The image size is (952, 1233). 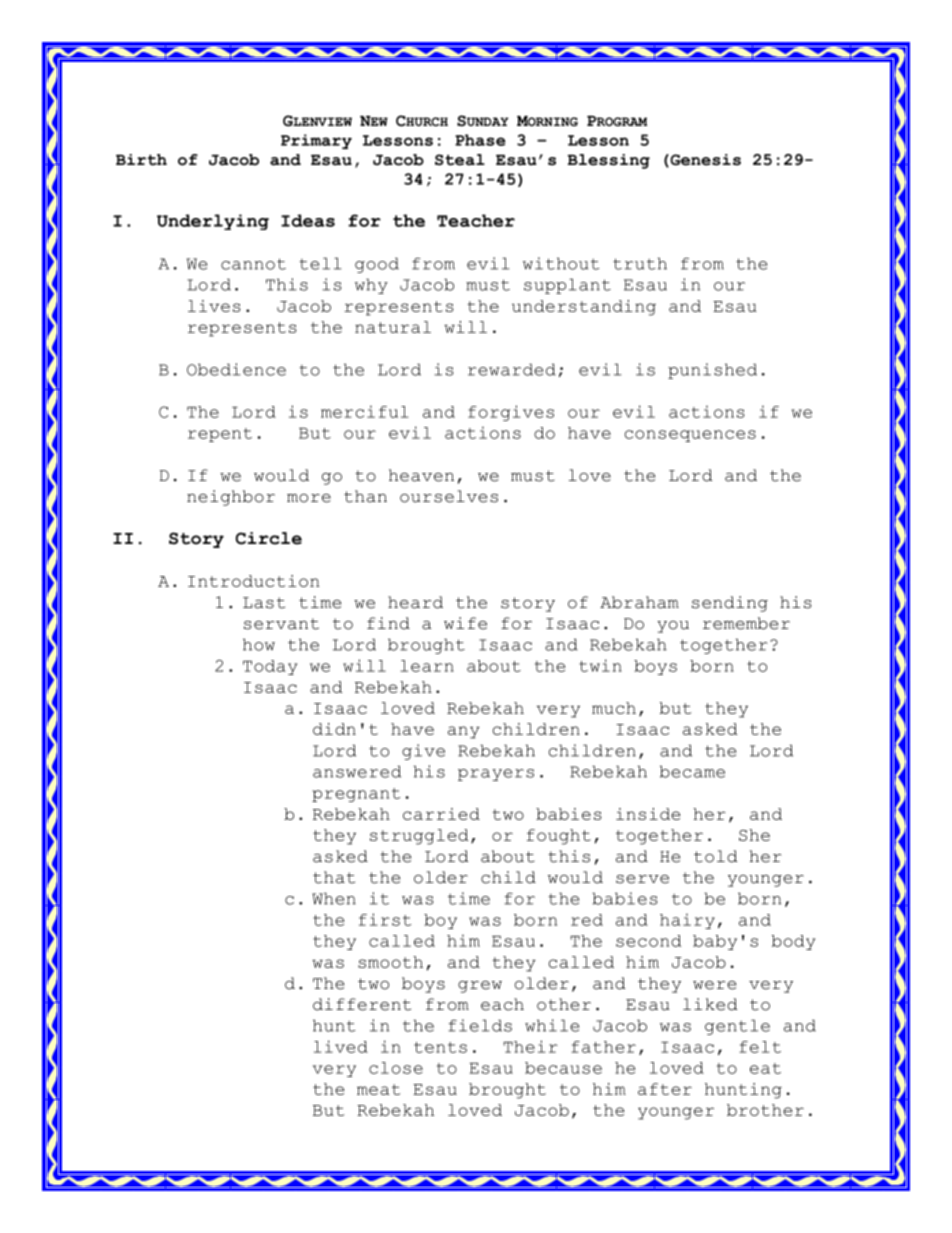 I want to click on Genesis, so click(x=704, y=160).
